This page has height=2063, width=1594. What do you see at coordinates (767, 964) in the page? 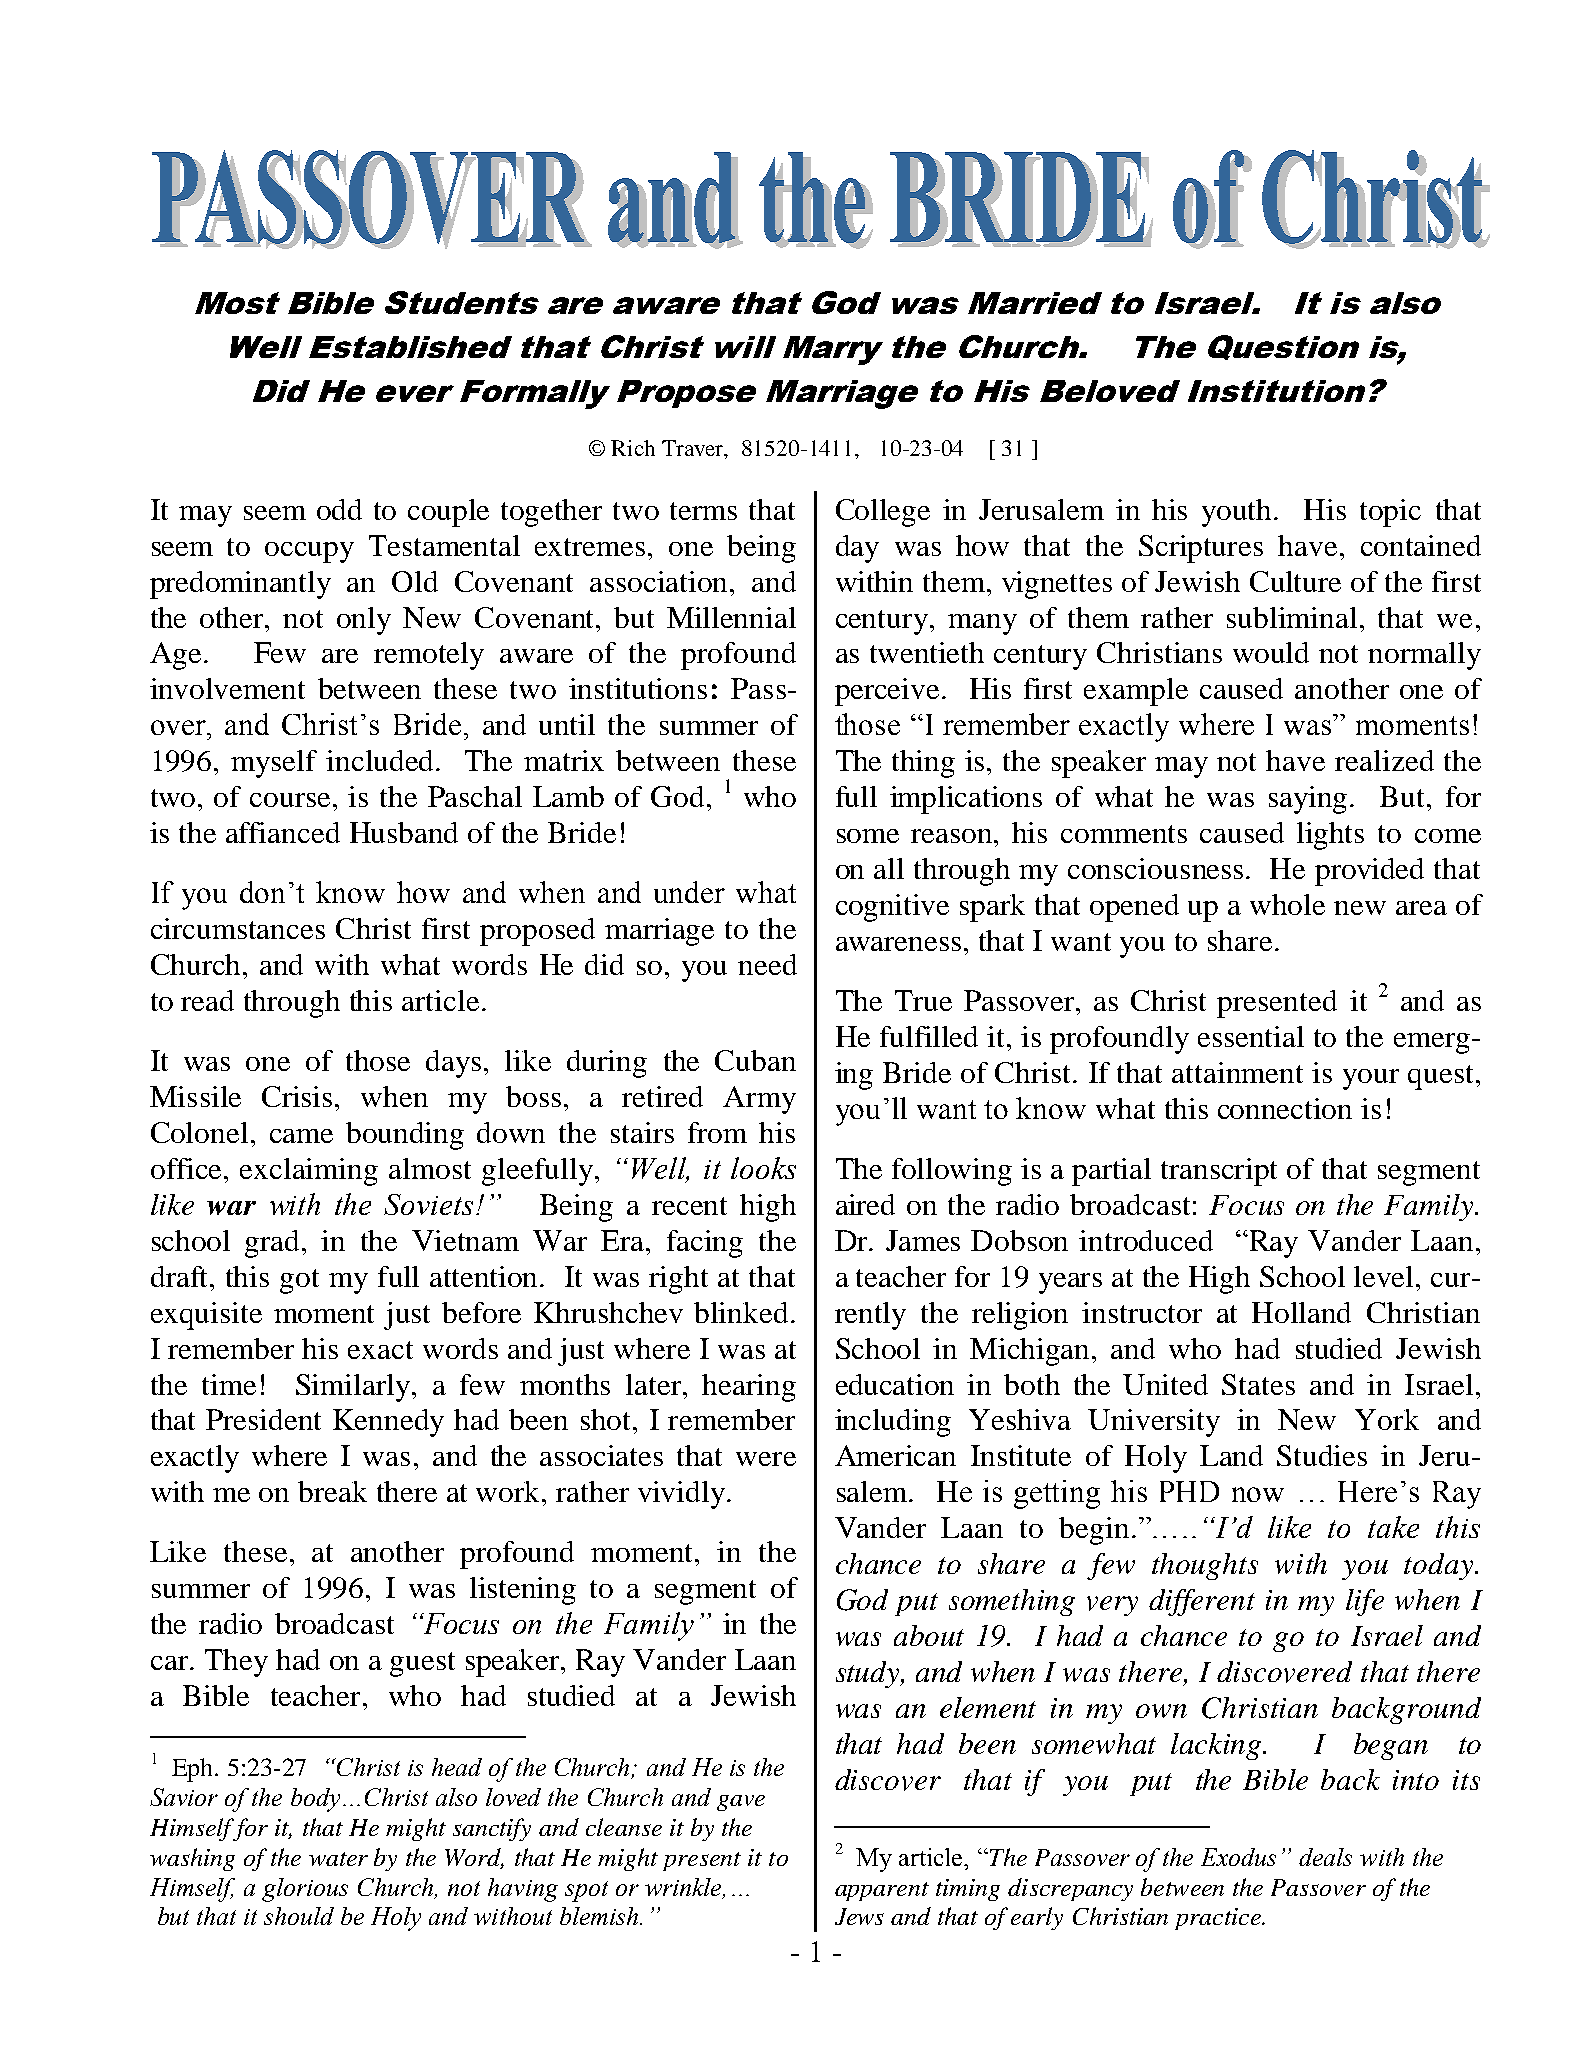
I see `need` at bounding box center [767, 964].
